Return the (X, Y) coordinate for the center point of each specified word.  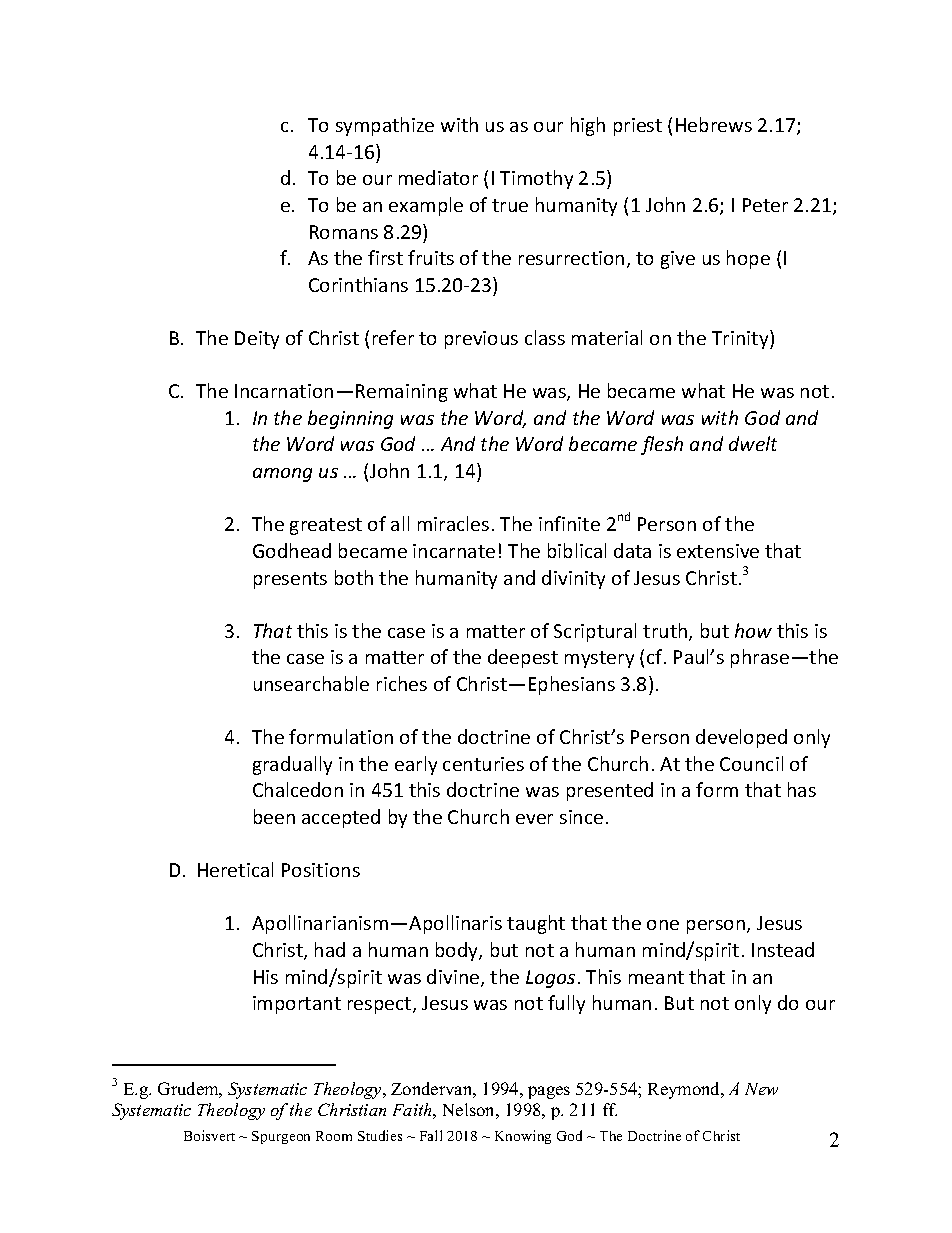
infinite (569, 523)
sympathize (385, 126)
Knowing (523, 1137)
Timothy (536, 179)
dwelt (753, 443)
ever (534, 819)
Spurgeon (281, 1137)
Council (751, 763)
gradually (292, 765)
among (282, 475)
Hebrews (714, 124)
